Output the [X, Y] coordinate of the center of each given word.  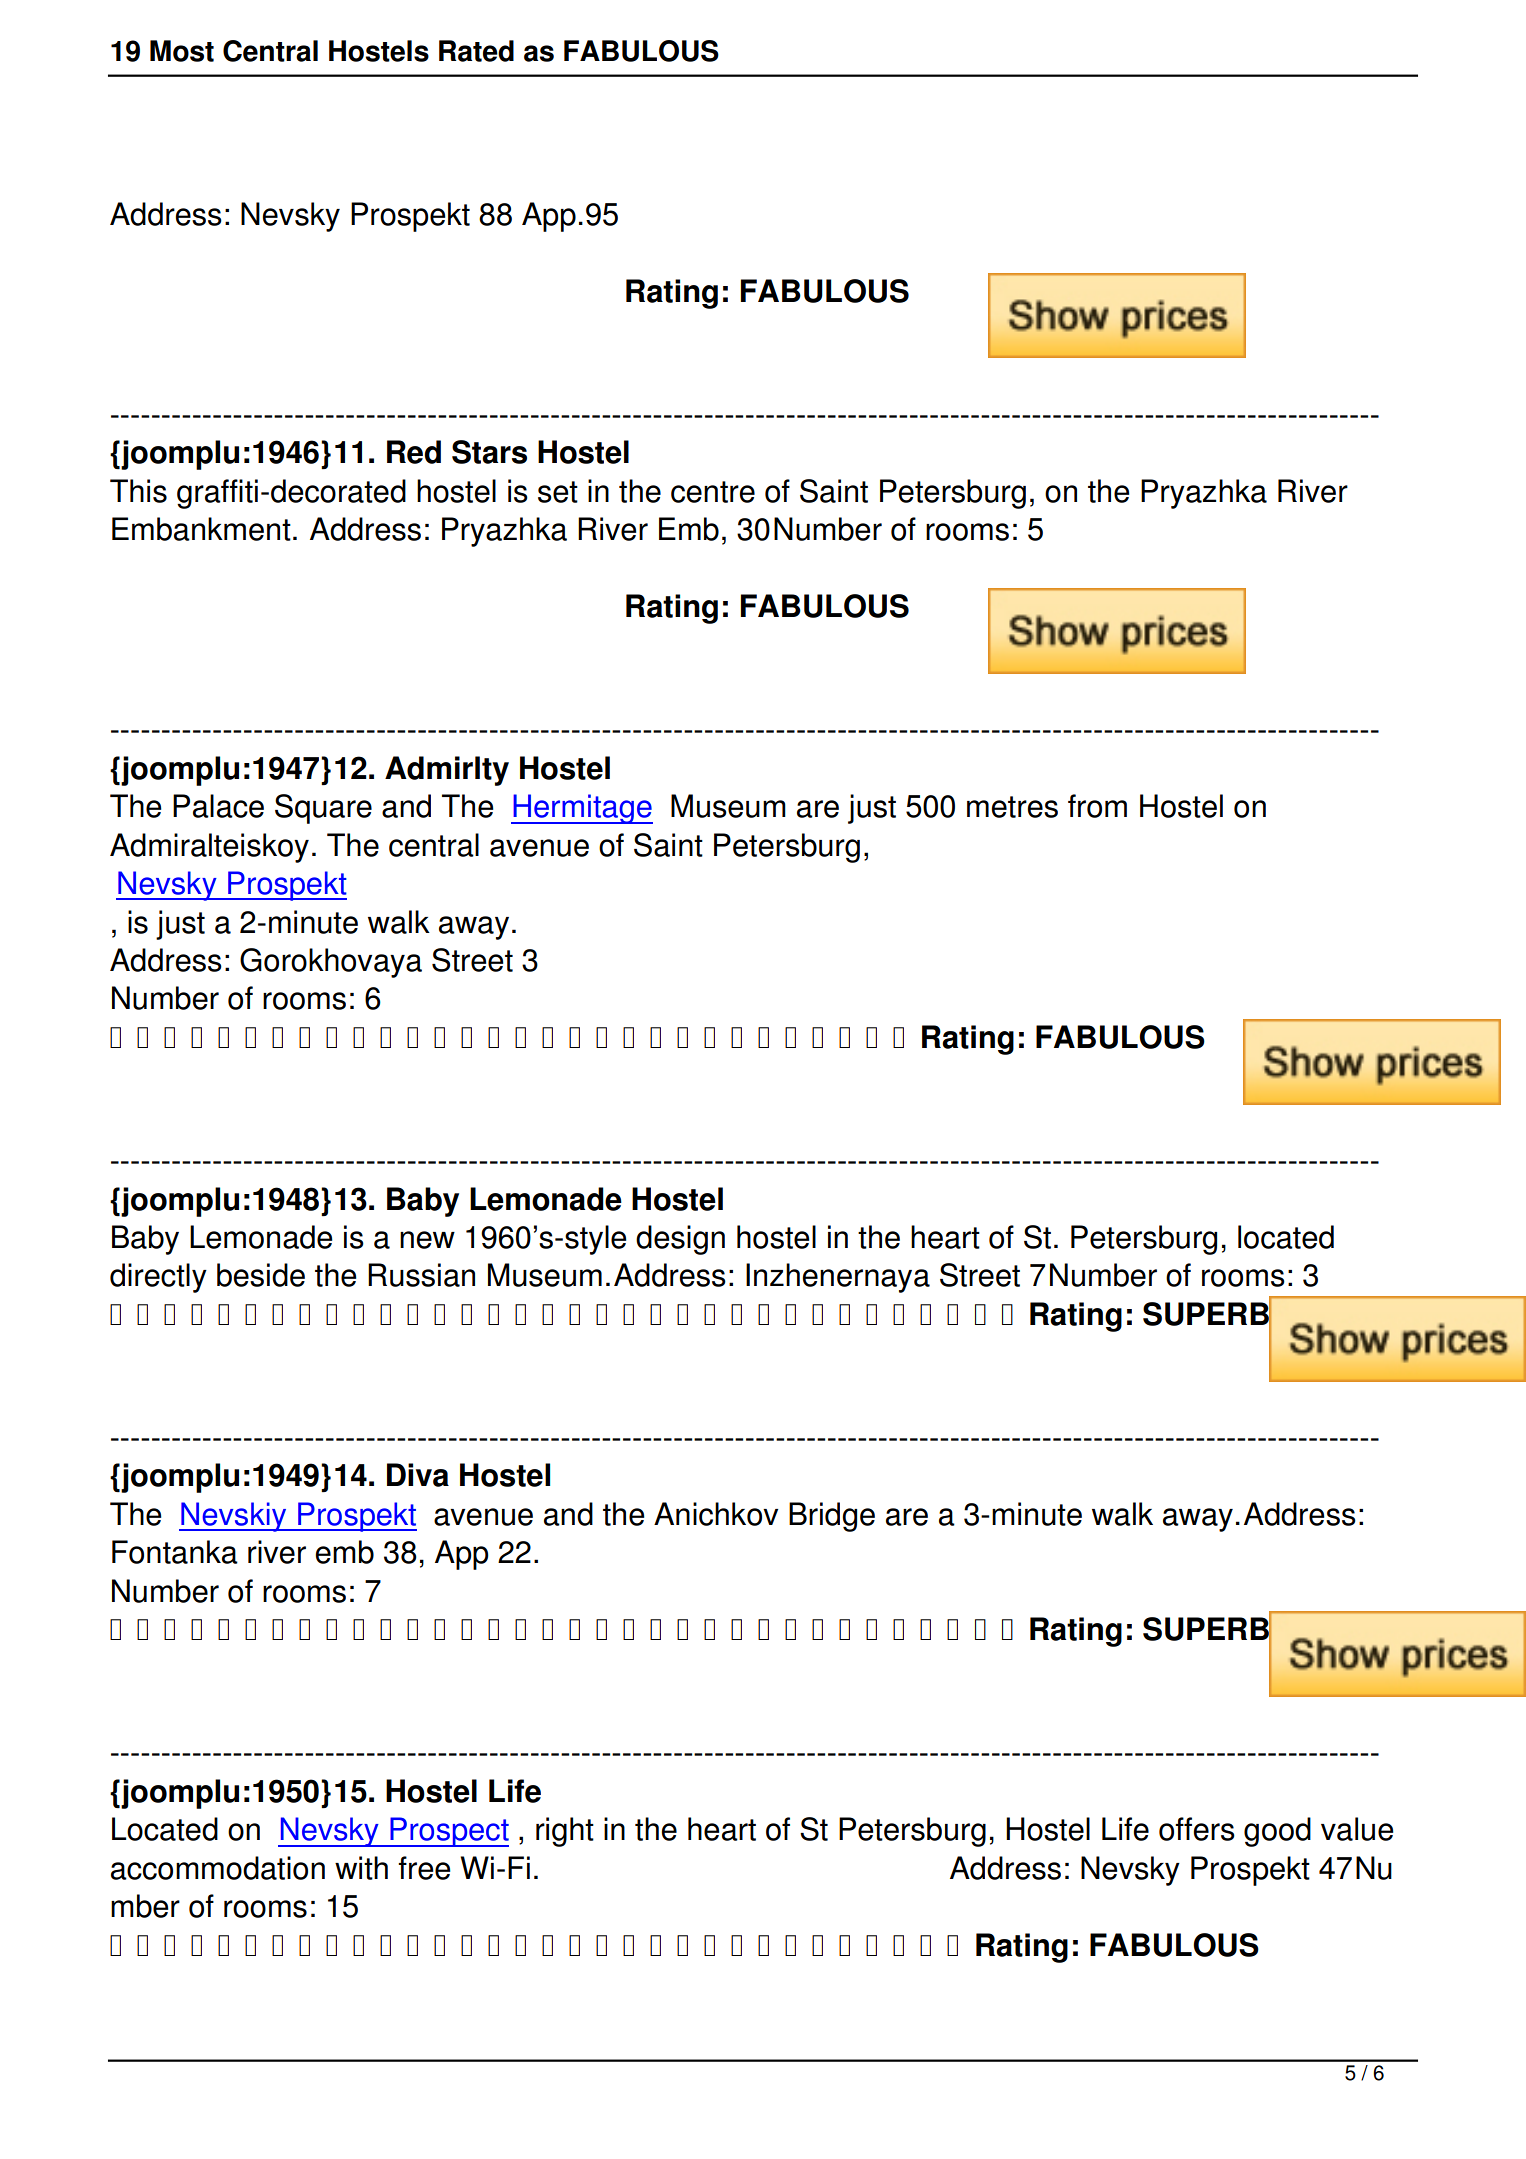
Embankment [201, 529]
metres [1012, 807]
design [680, 1240]
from [1097, 806]
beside [261, 1275]
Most [182, 51]
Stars [489, 452]
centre [713, 492]
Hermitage [582, 809]
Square [323, 809]
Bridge [832, 1517]
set [558, 492]
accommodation [218, 1868]
